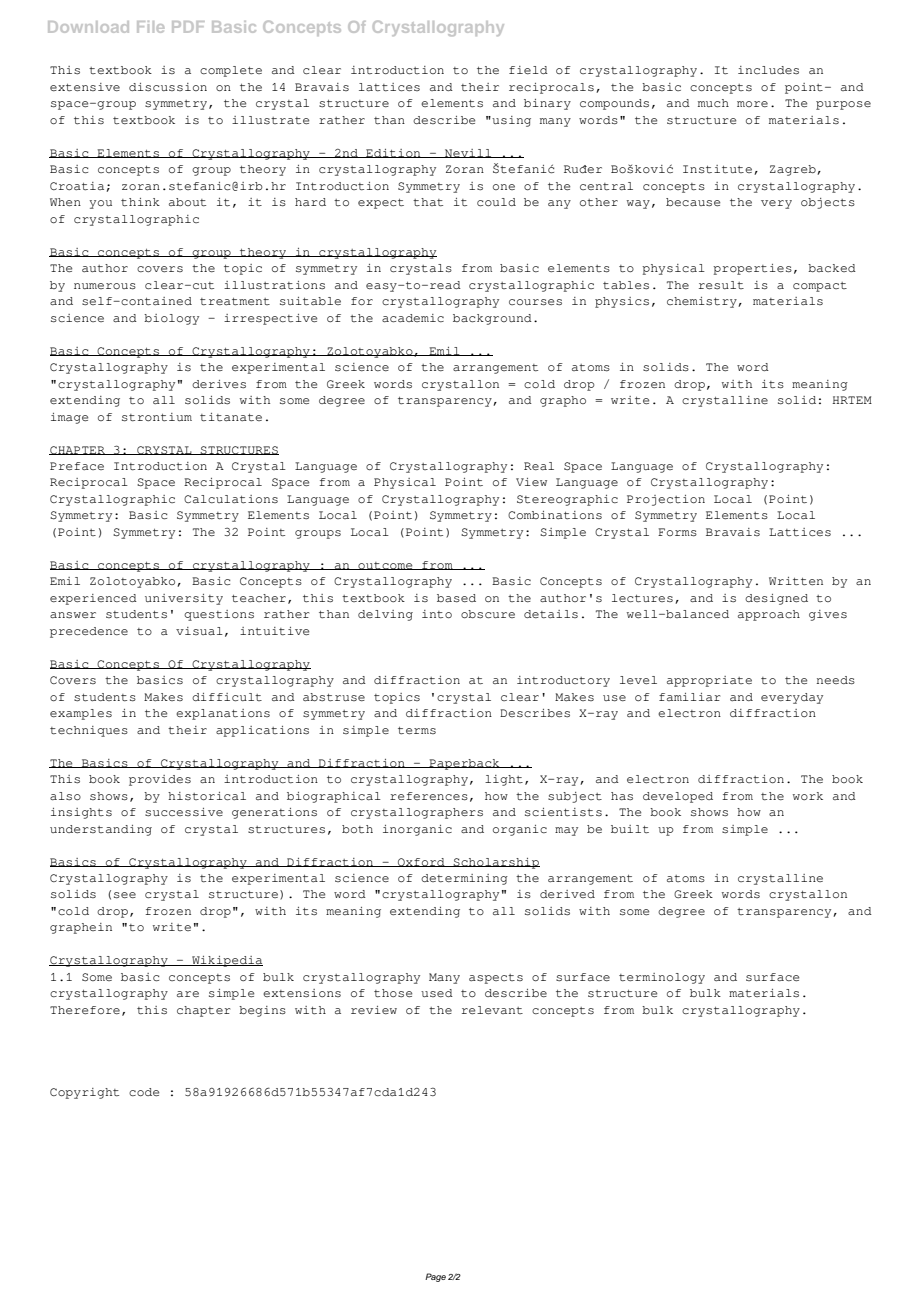  Describe the element at coordinates (703, 302) in the page. I see `chemistry` at that location.
